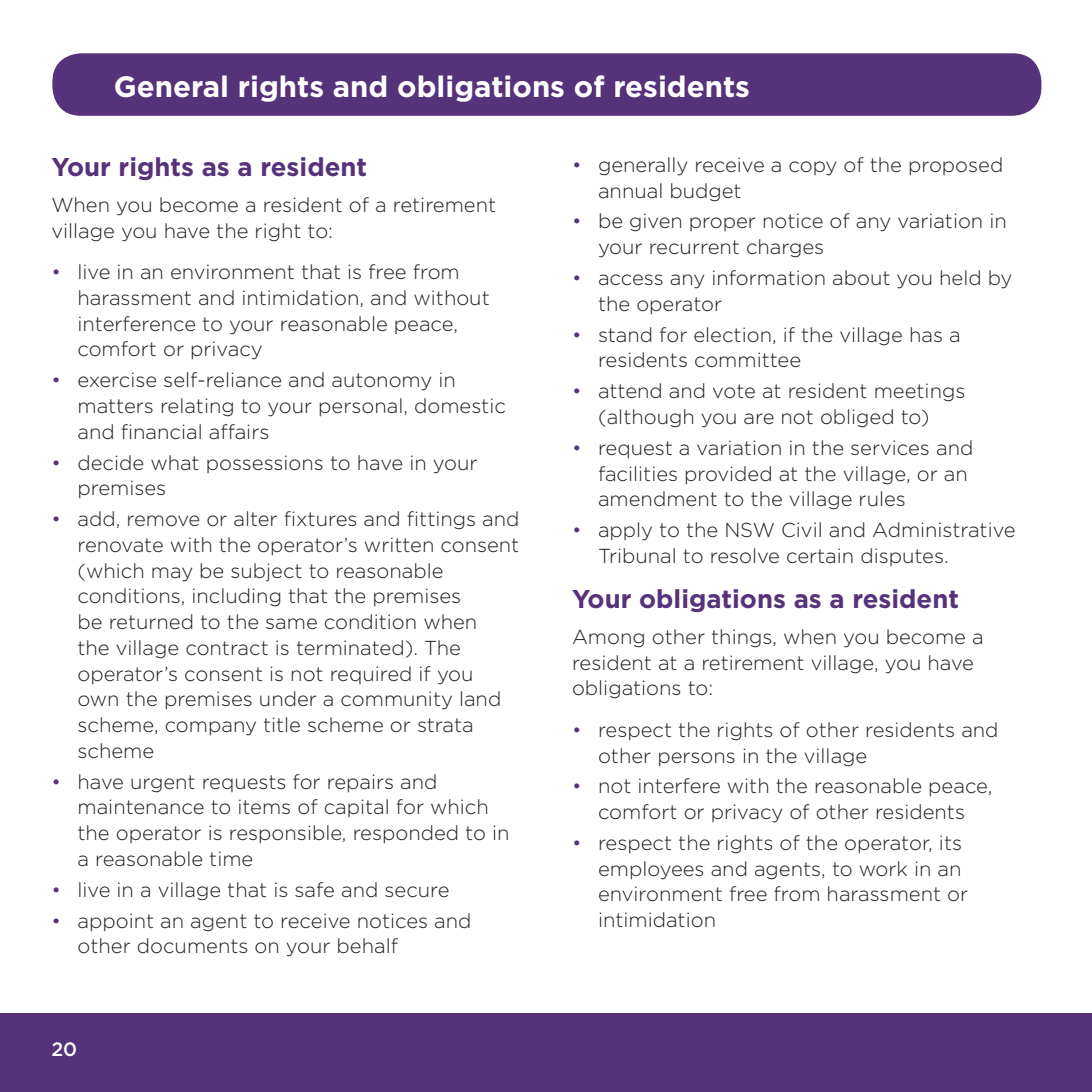 The width and height of the screenshot is (1092, 1092). What do you see at coordinates (857, 418) in the screenshot?
I see `obliged` at bounding box center [857, 418].
